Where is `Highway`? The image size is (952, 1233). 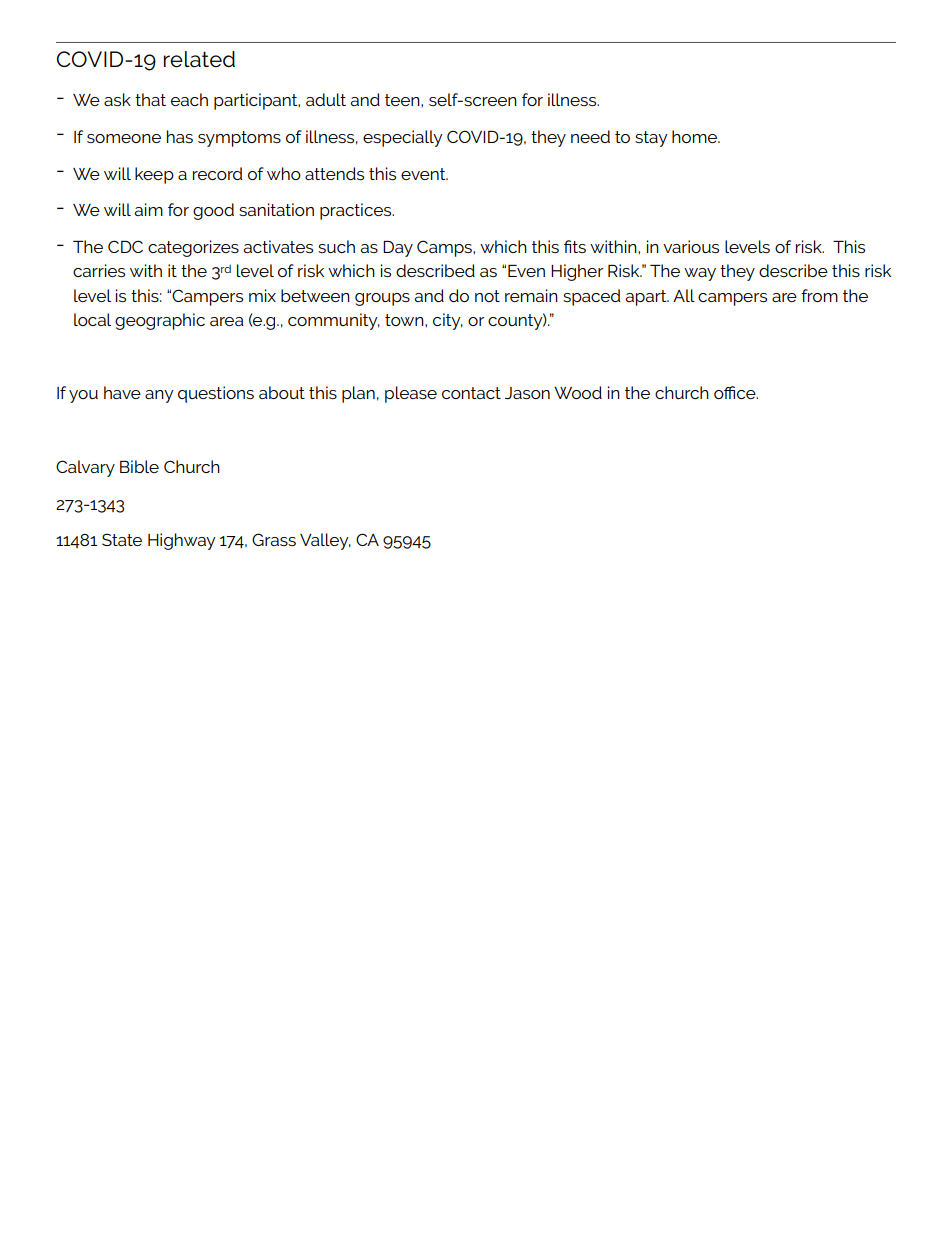
Highway is located at coordinates (181, 541).
